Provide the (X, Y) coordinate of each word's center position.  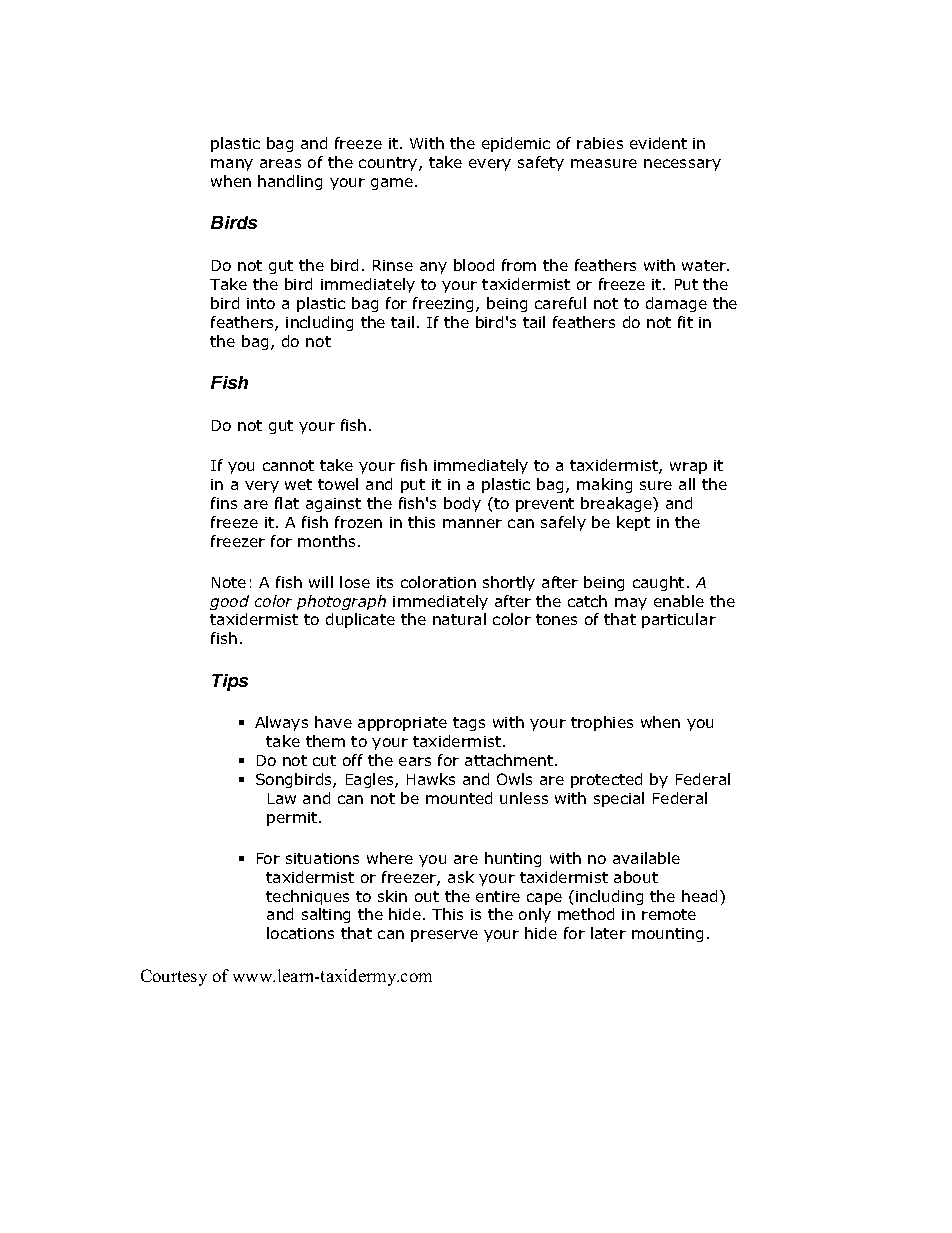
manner (472, 523)
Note (229, 582)
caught (658, 583)
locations (300, 933)
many (232, 165)
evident (658, 143)
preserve (444, 936)
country (389, 164)
